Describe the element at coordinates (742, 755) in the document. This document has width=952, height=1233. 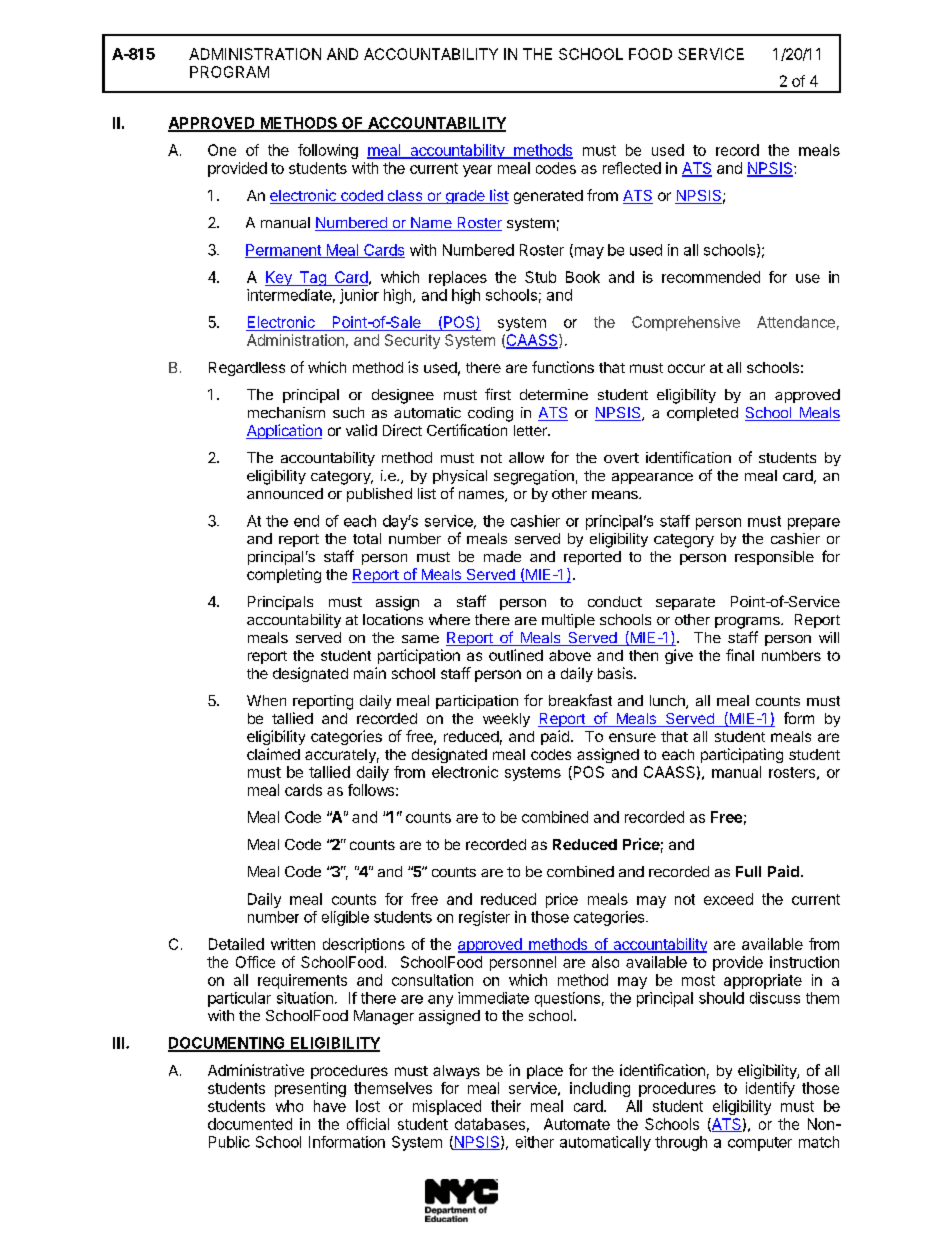
I see `participating` at that location.
